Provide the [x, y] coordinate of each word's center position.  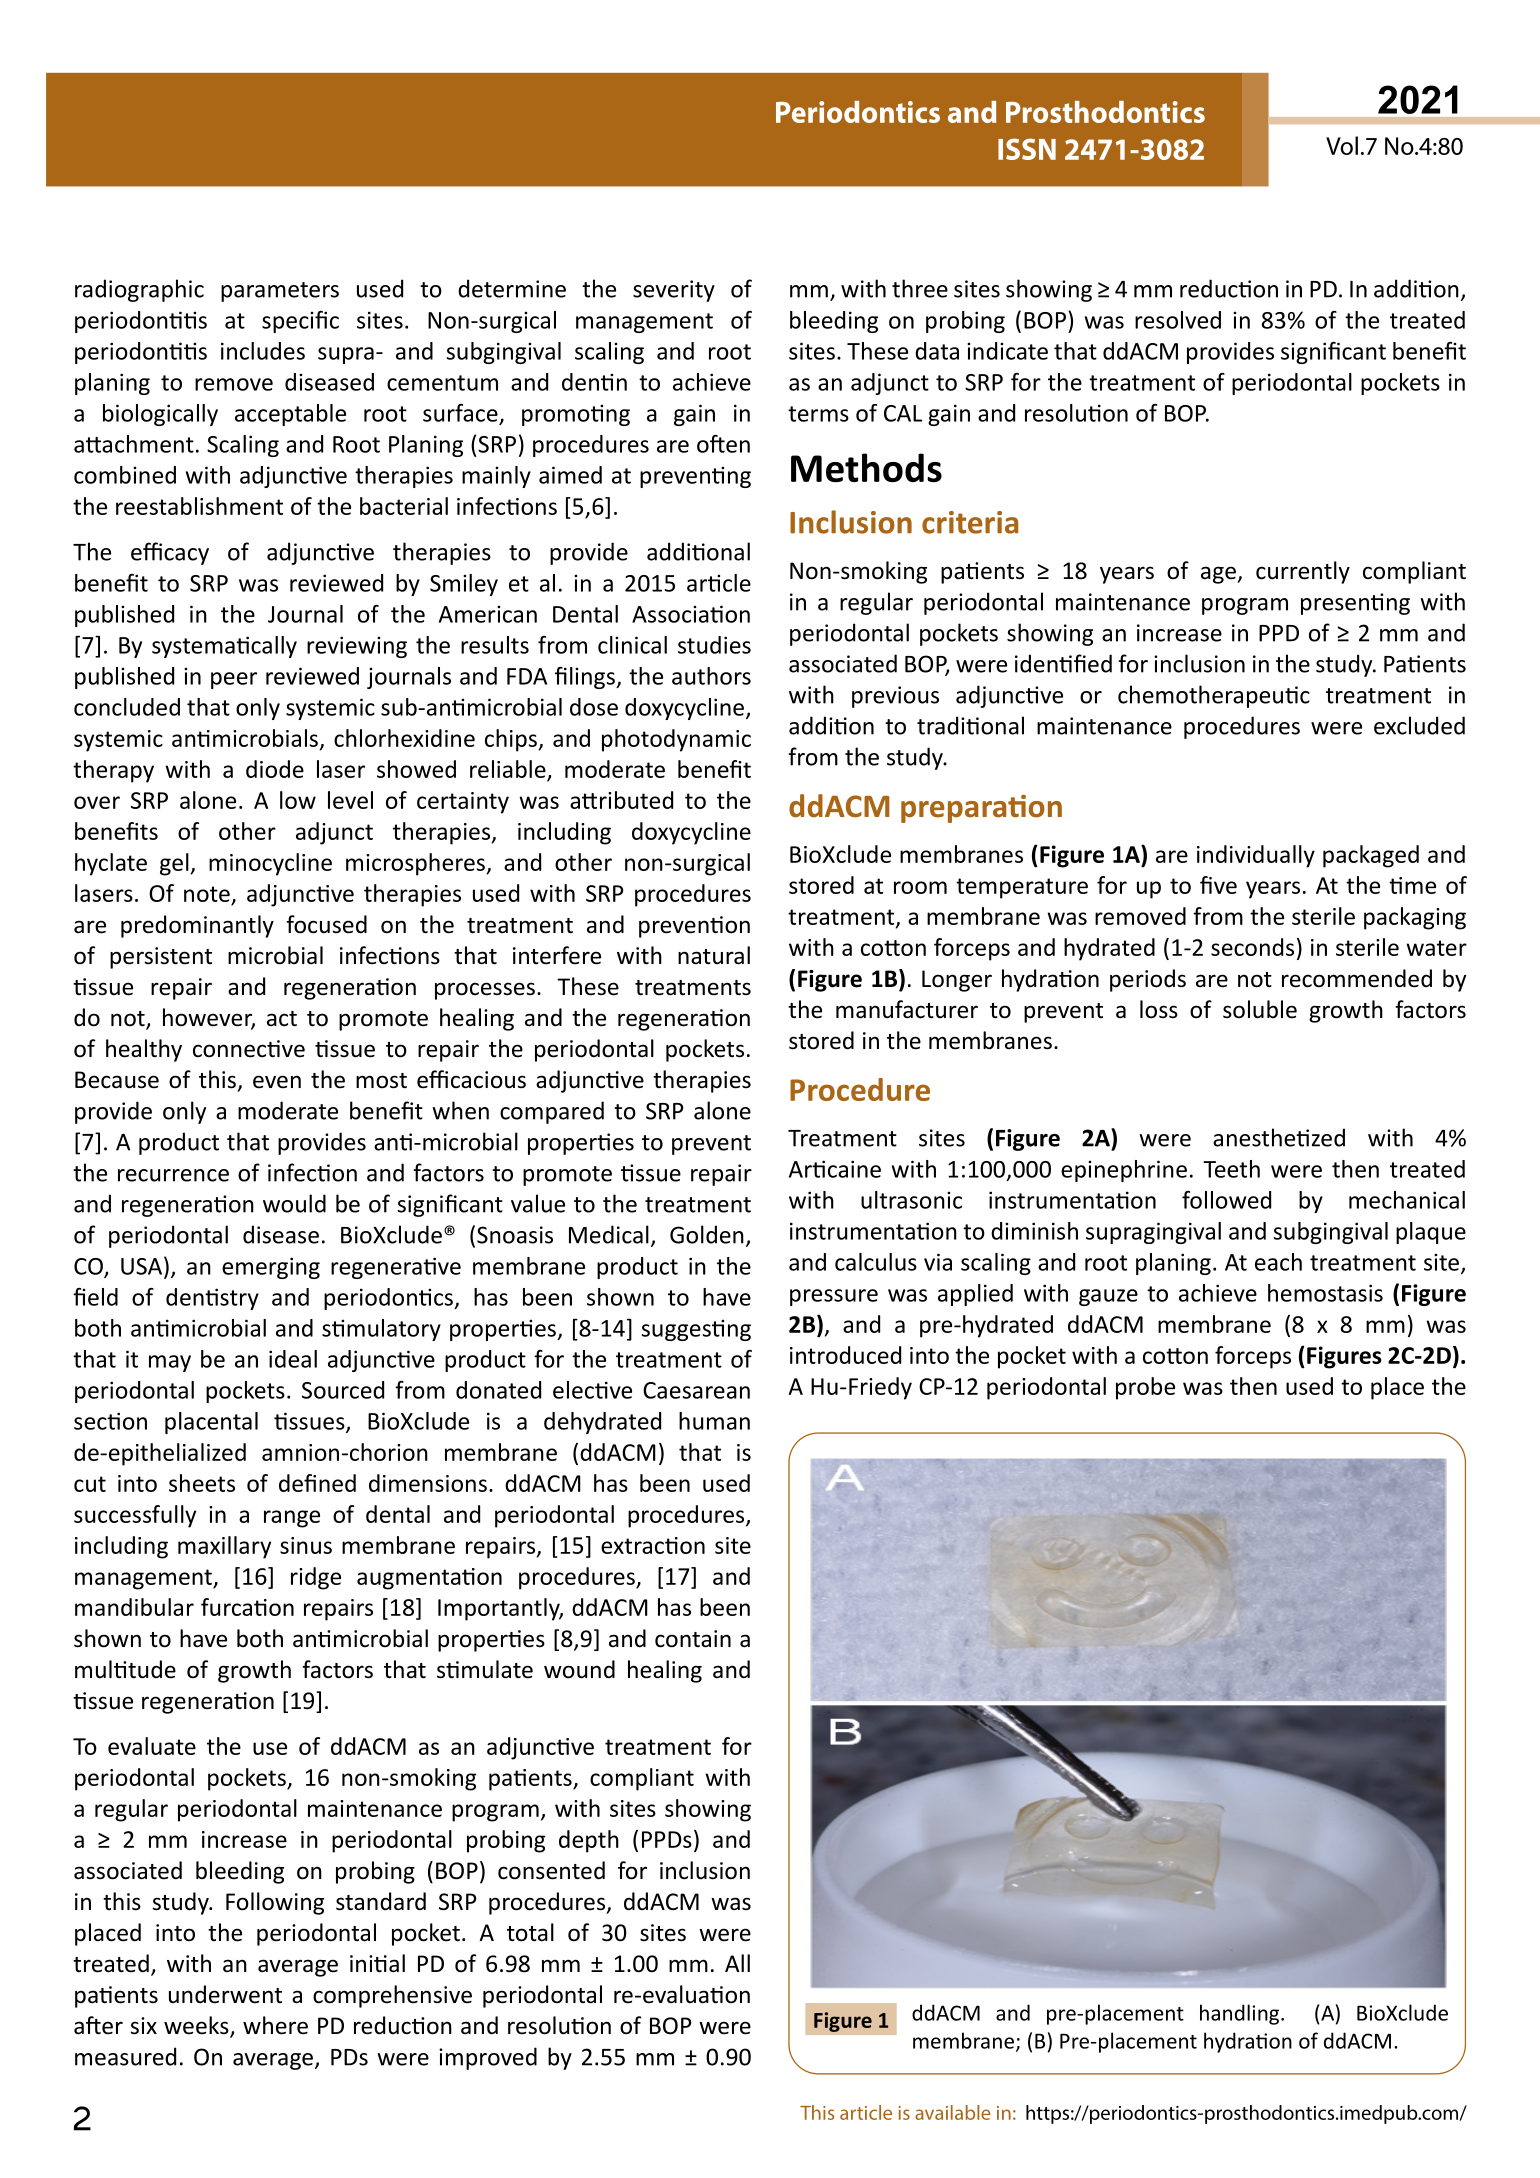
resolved [1178, 320]
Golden [707, 1234]
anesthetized [1279, 1137]
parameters [280, 292]
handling [1241, 2014]
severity [674, 291]
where [275, 2025]
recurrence [173, 1175]
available [953, 2112]
